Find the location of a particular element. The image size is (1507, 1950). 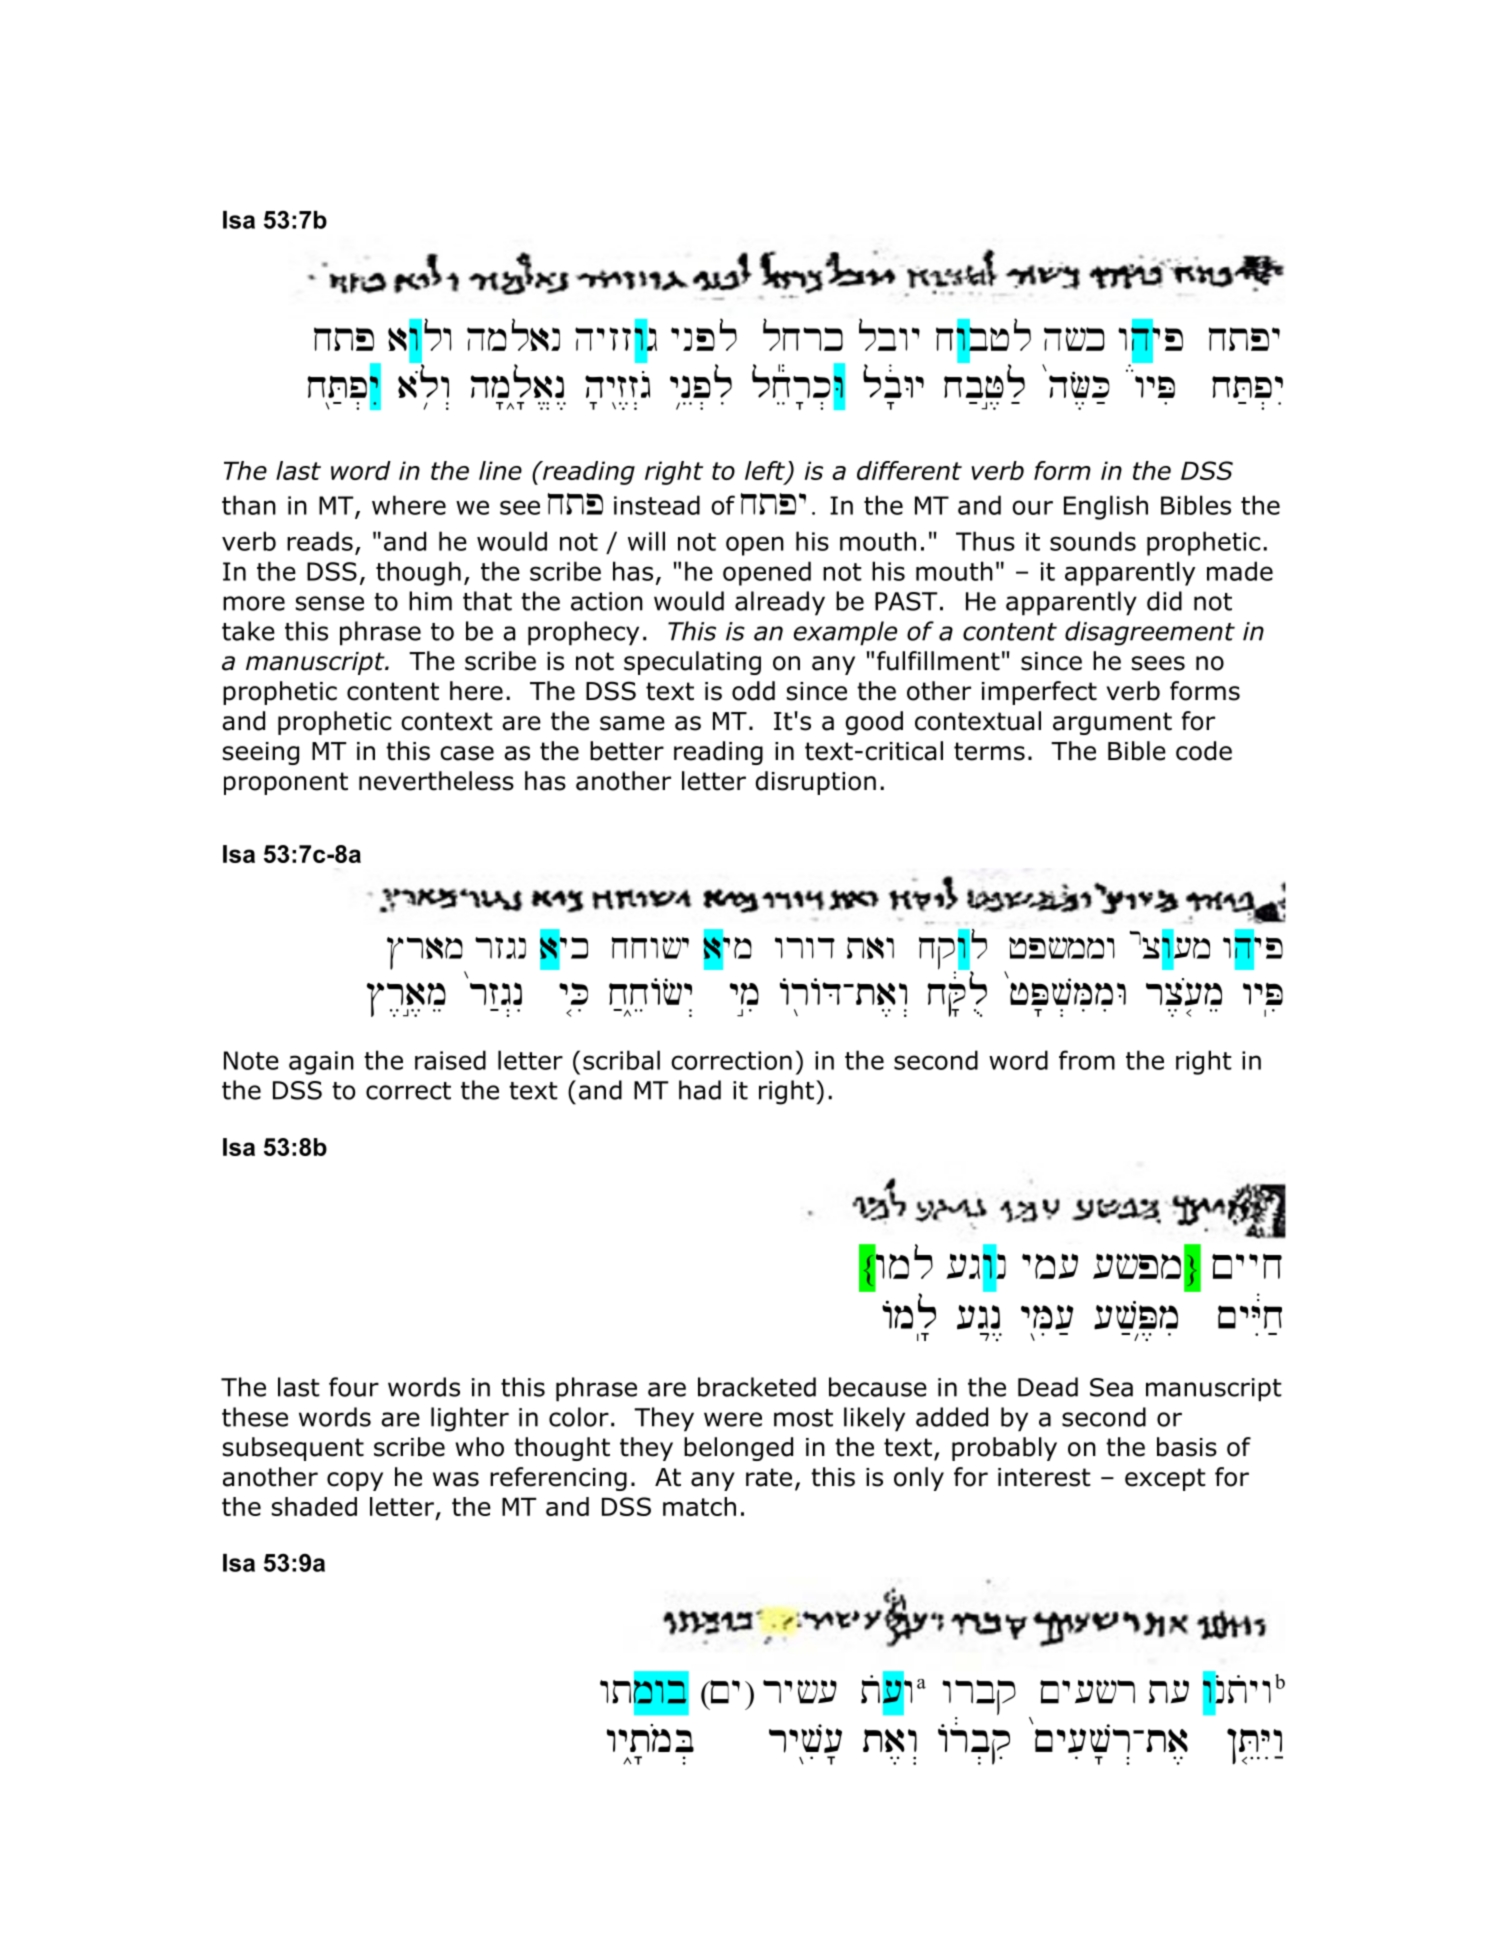

rate is located at coordinates (769, 1477).
